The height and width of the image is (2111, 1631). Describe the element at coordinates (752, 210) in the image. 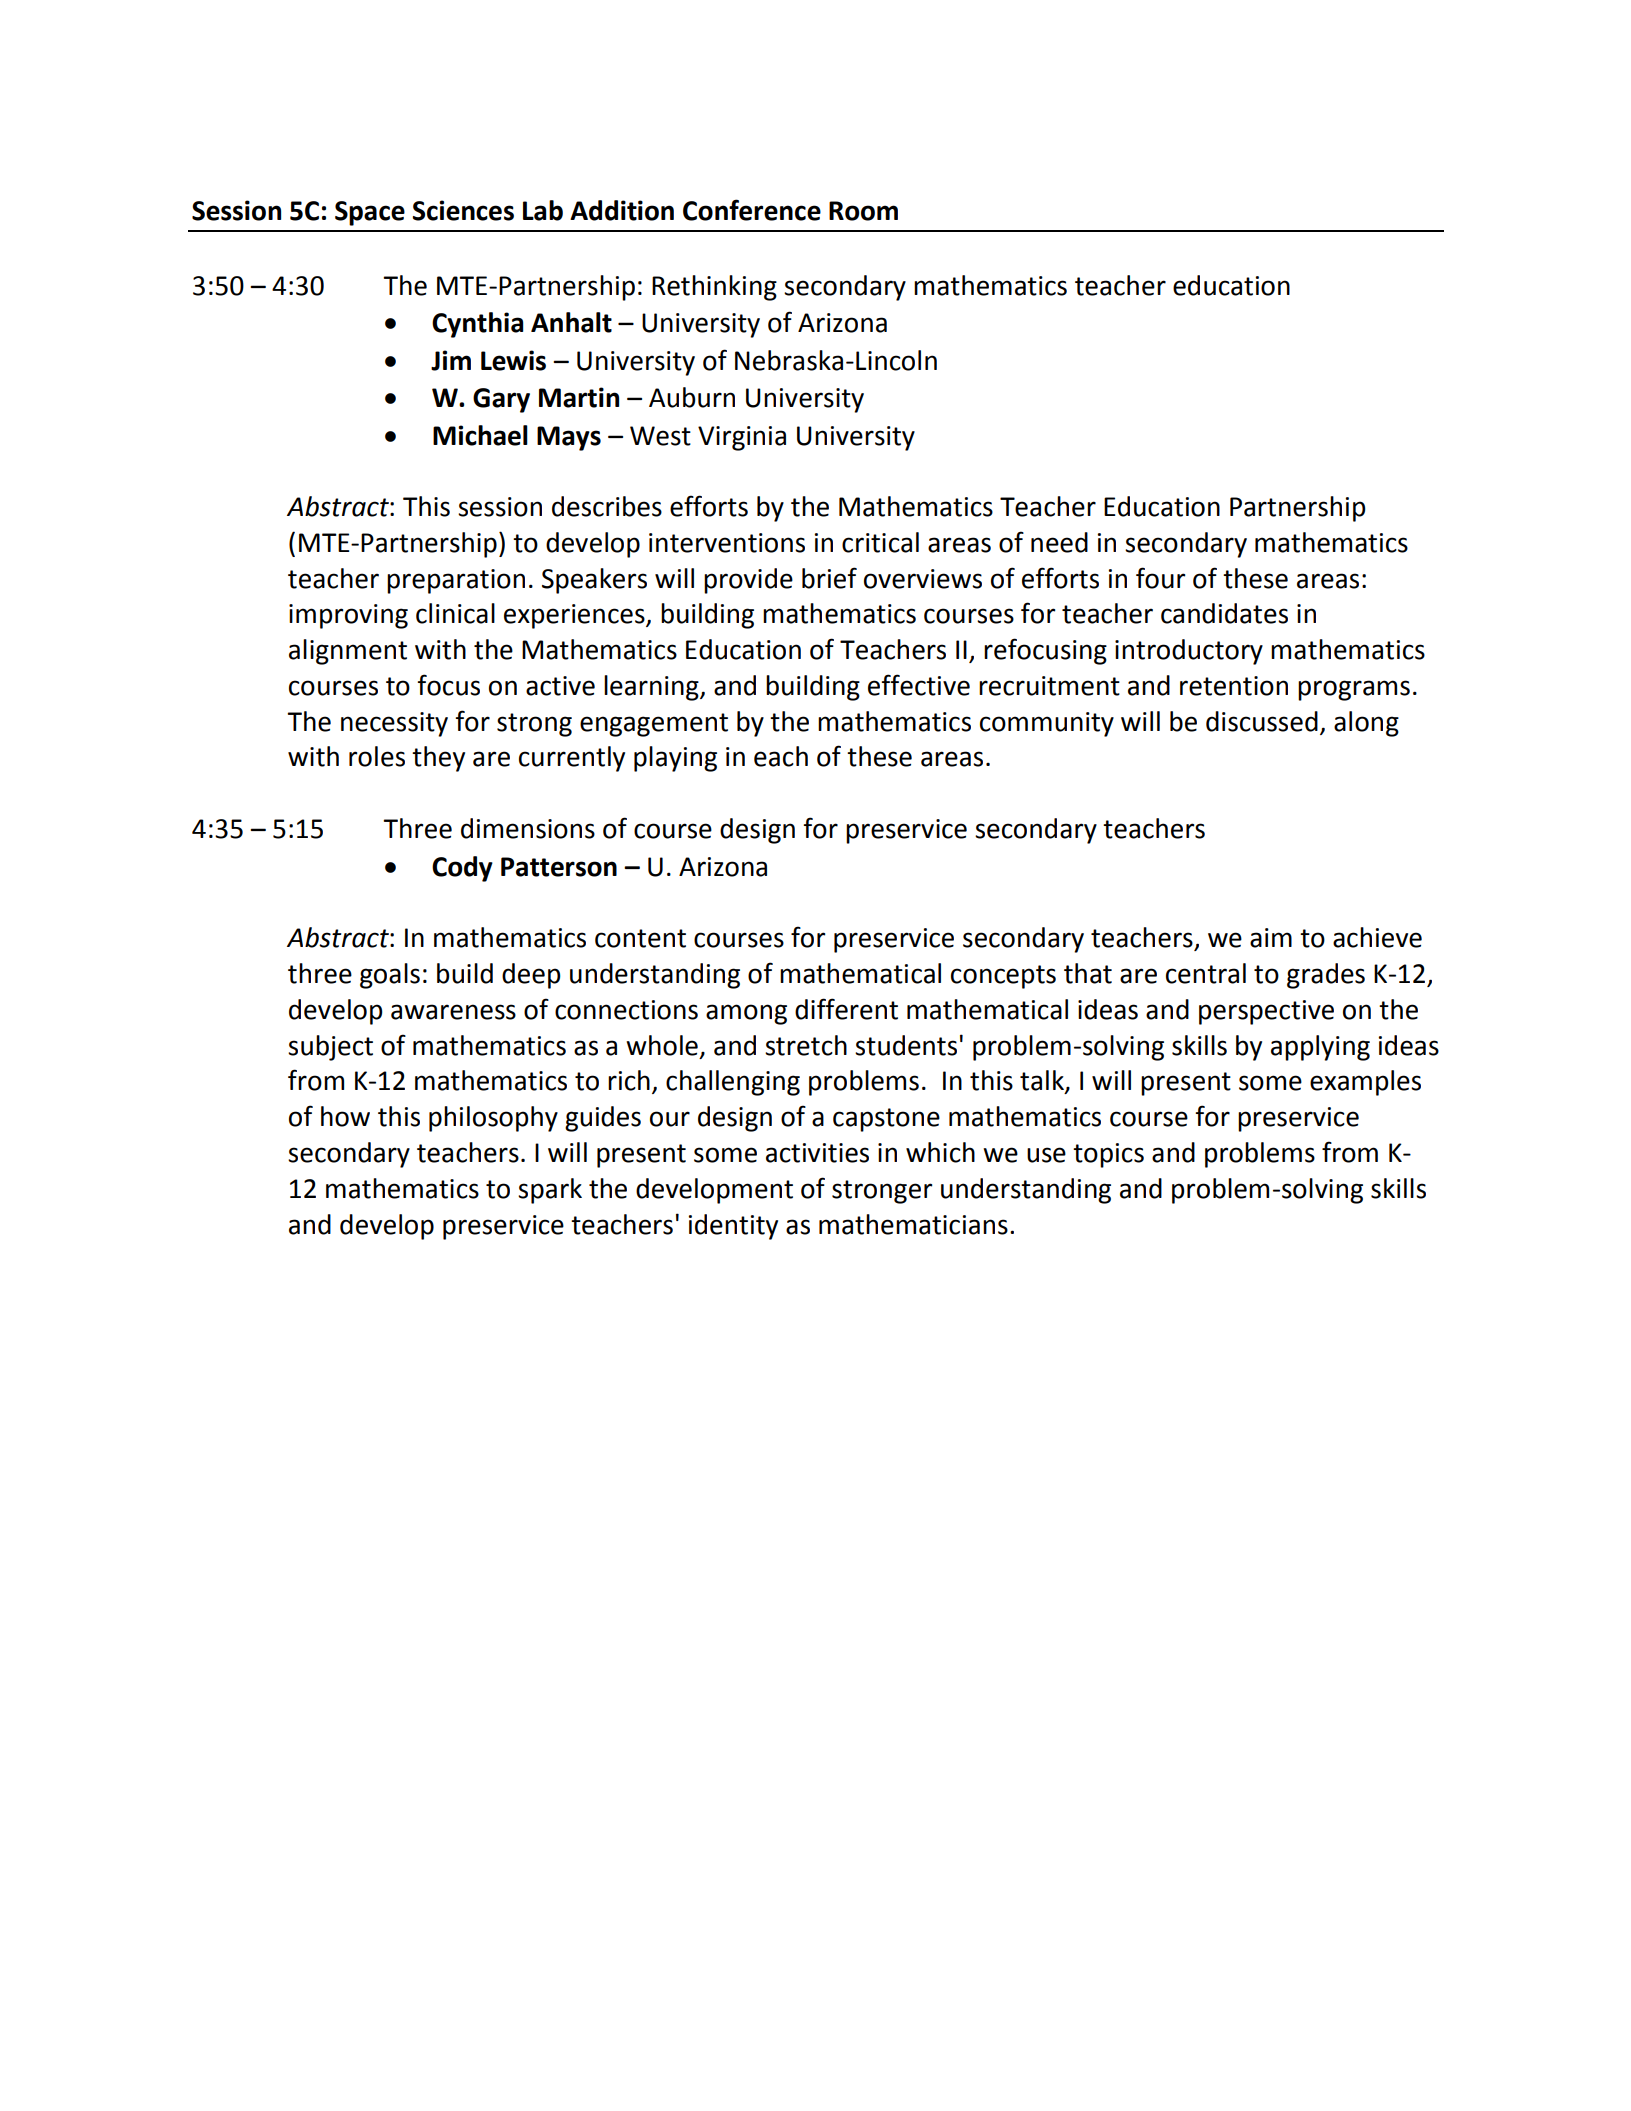

I see `Conference` at that location.
